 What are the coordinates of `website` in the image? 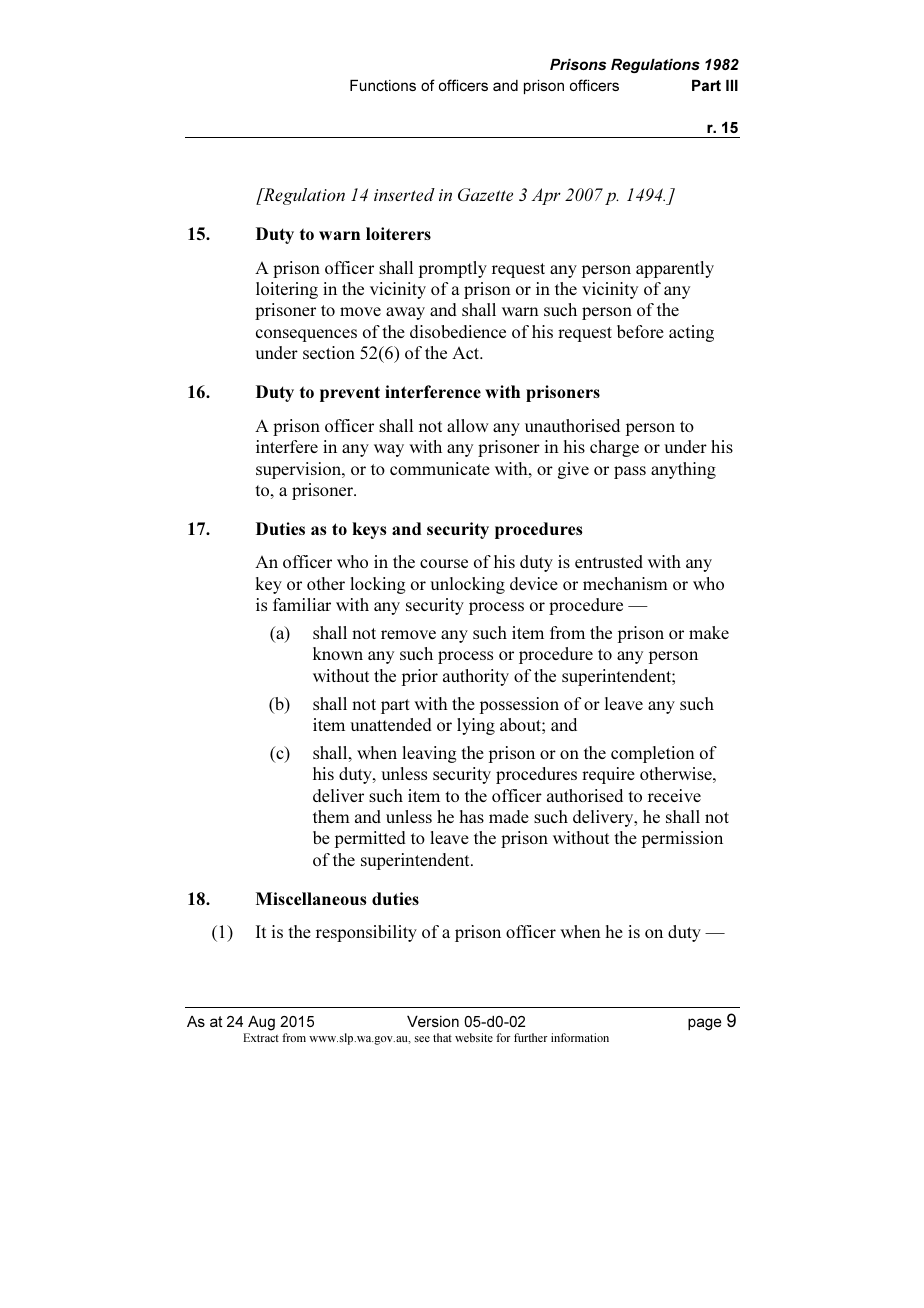 It's located at (474, 1037).
